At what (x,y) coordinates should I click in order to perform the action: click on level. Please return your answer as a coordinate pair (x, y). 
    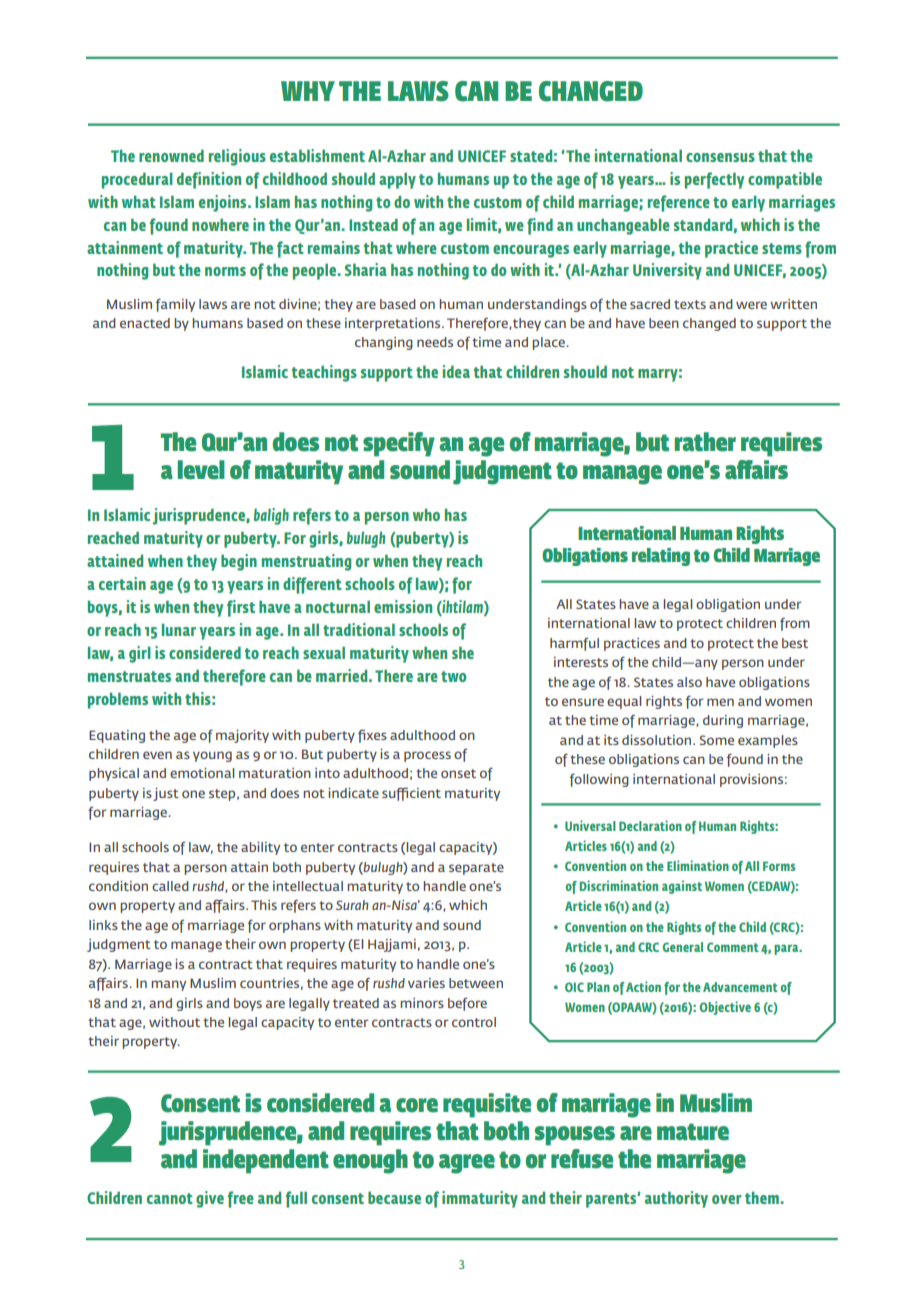
    Looking at the image, I should click on (201, 470).
